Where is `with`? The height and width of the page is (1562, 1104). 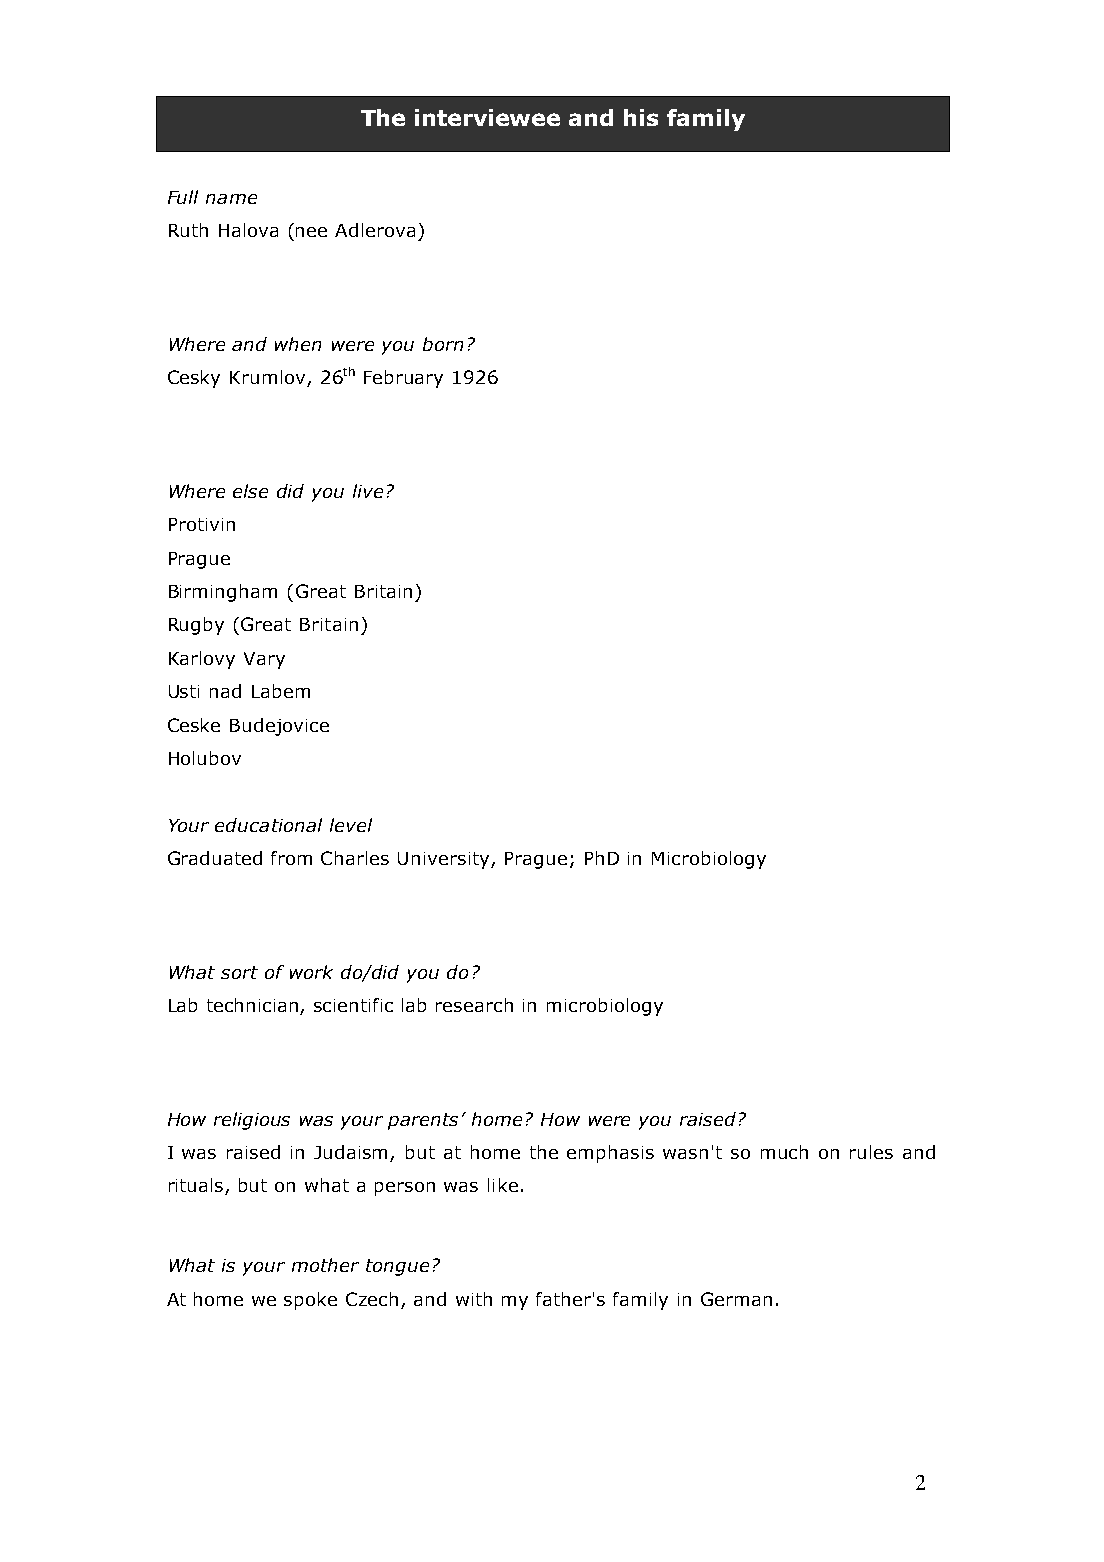 with is located at coordinates (474, 1299).
